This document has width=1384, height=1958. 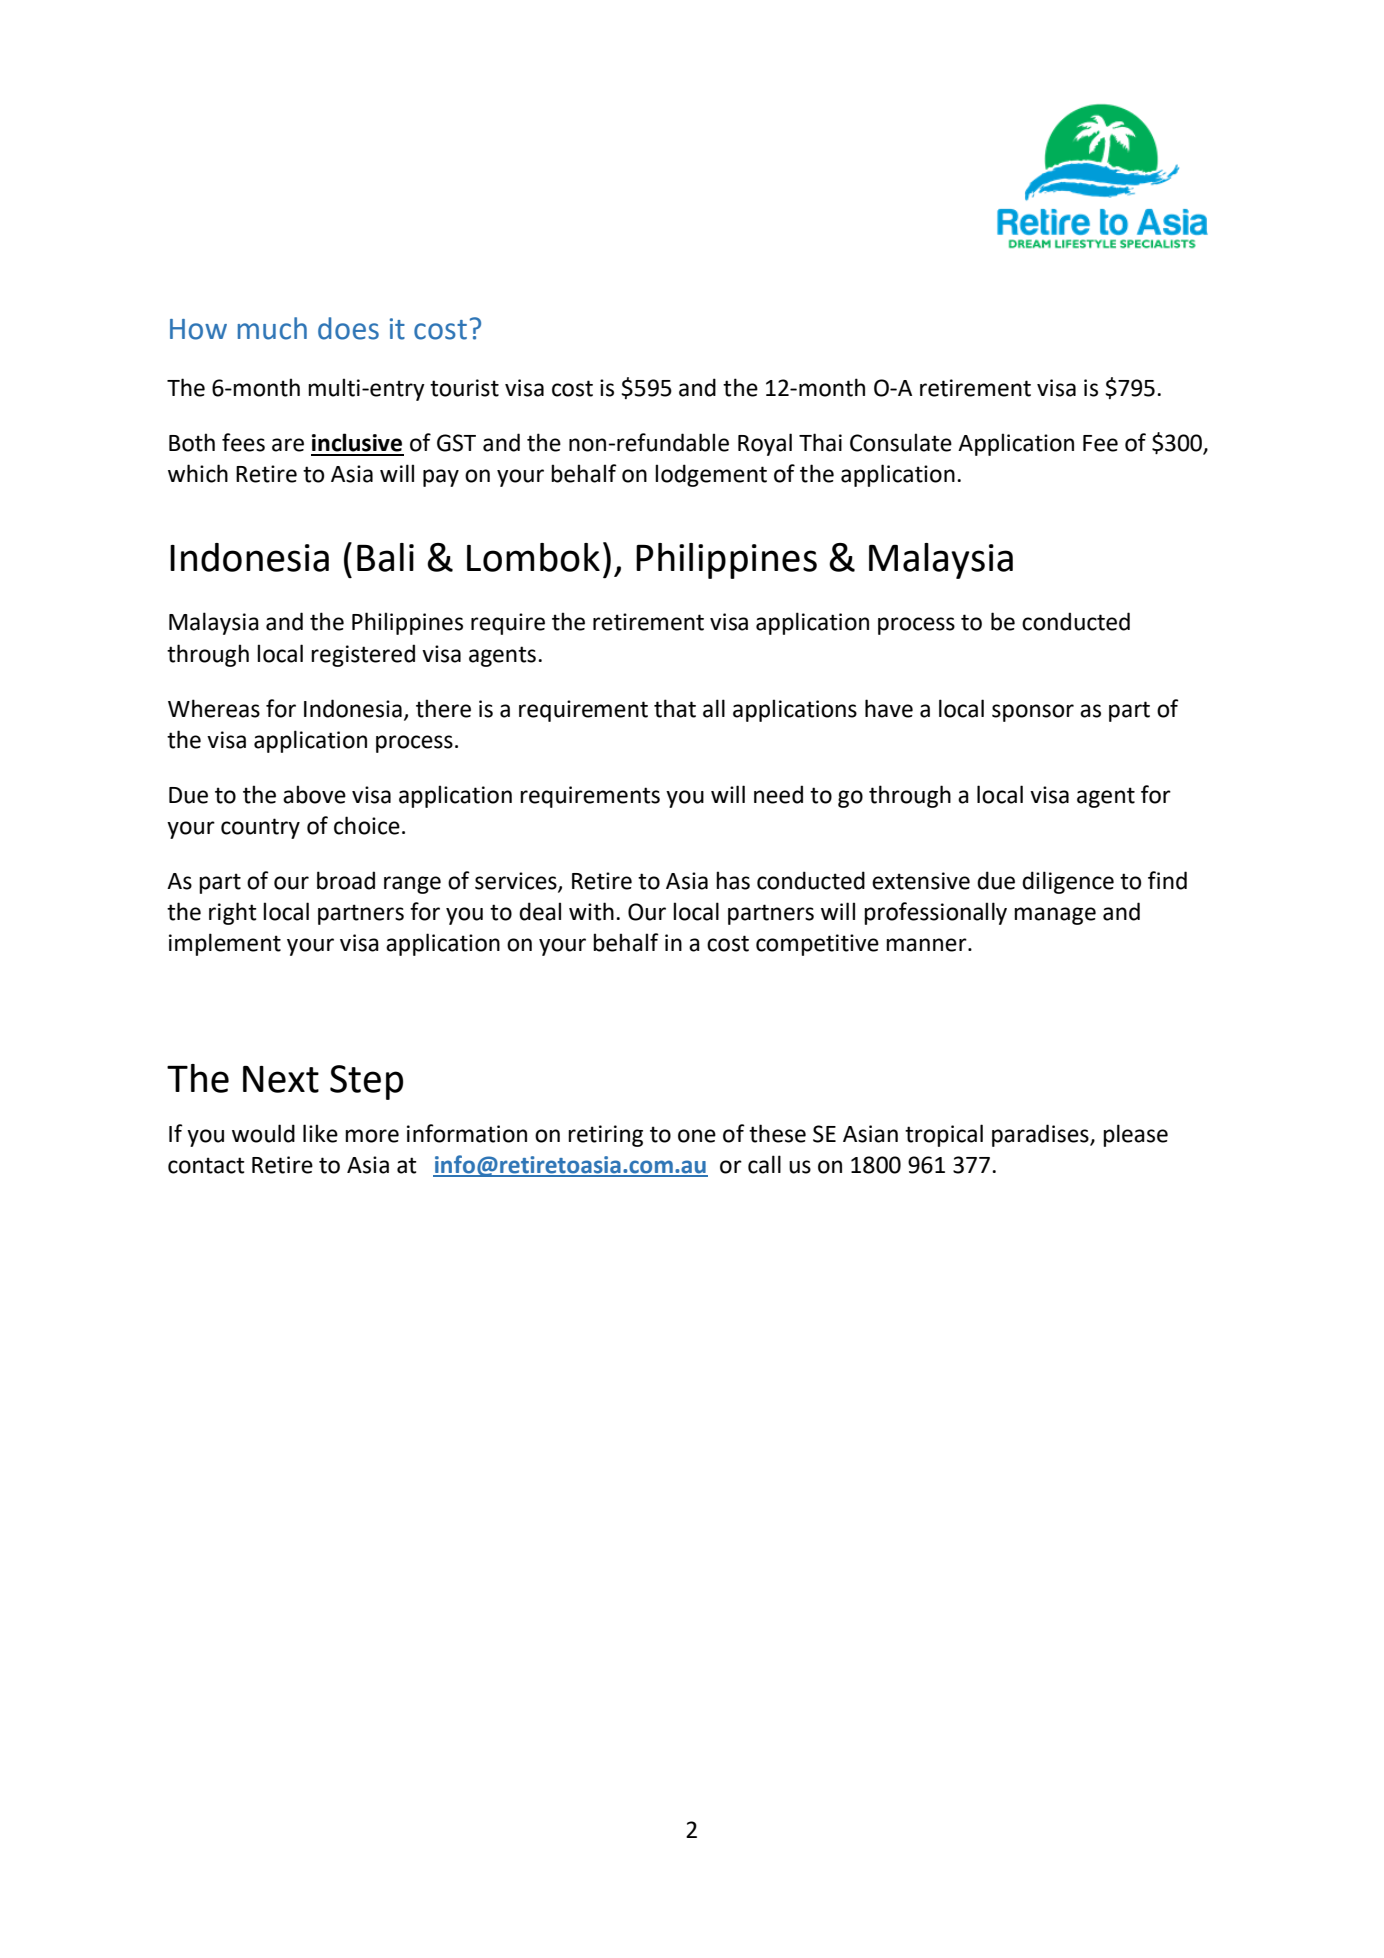 What do you see at coordinates (1041, 1135) in the document?
I see `paradises` at bounding box center [1041, 1135].
